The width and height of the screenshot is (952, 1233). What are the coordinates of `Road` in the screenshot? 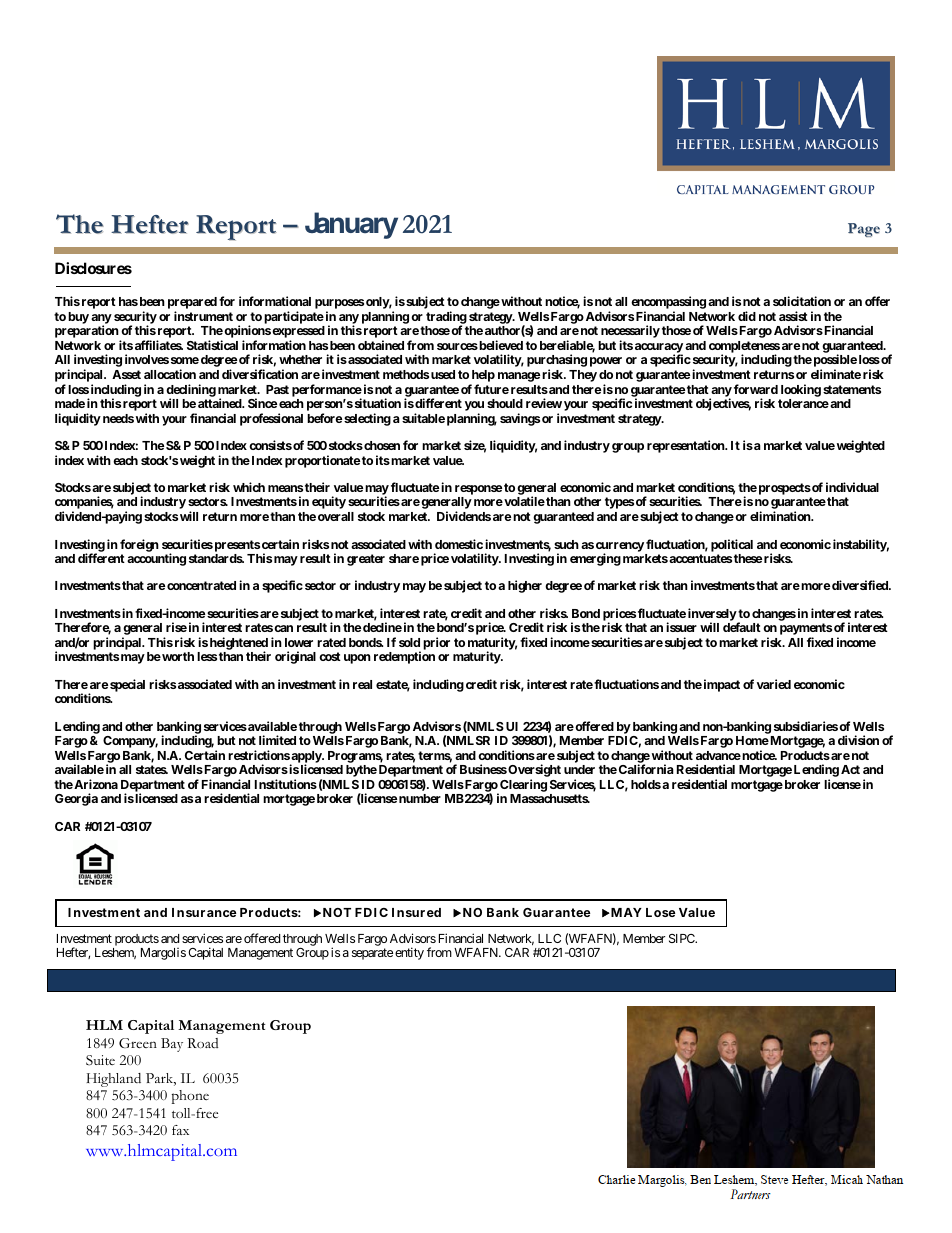 It's located at (202, 1043).
